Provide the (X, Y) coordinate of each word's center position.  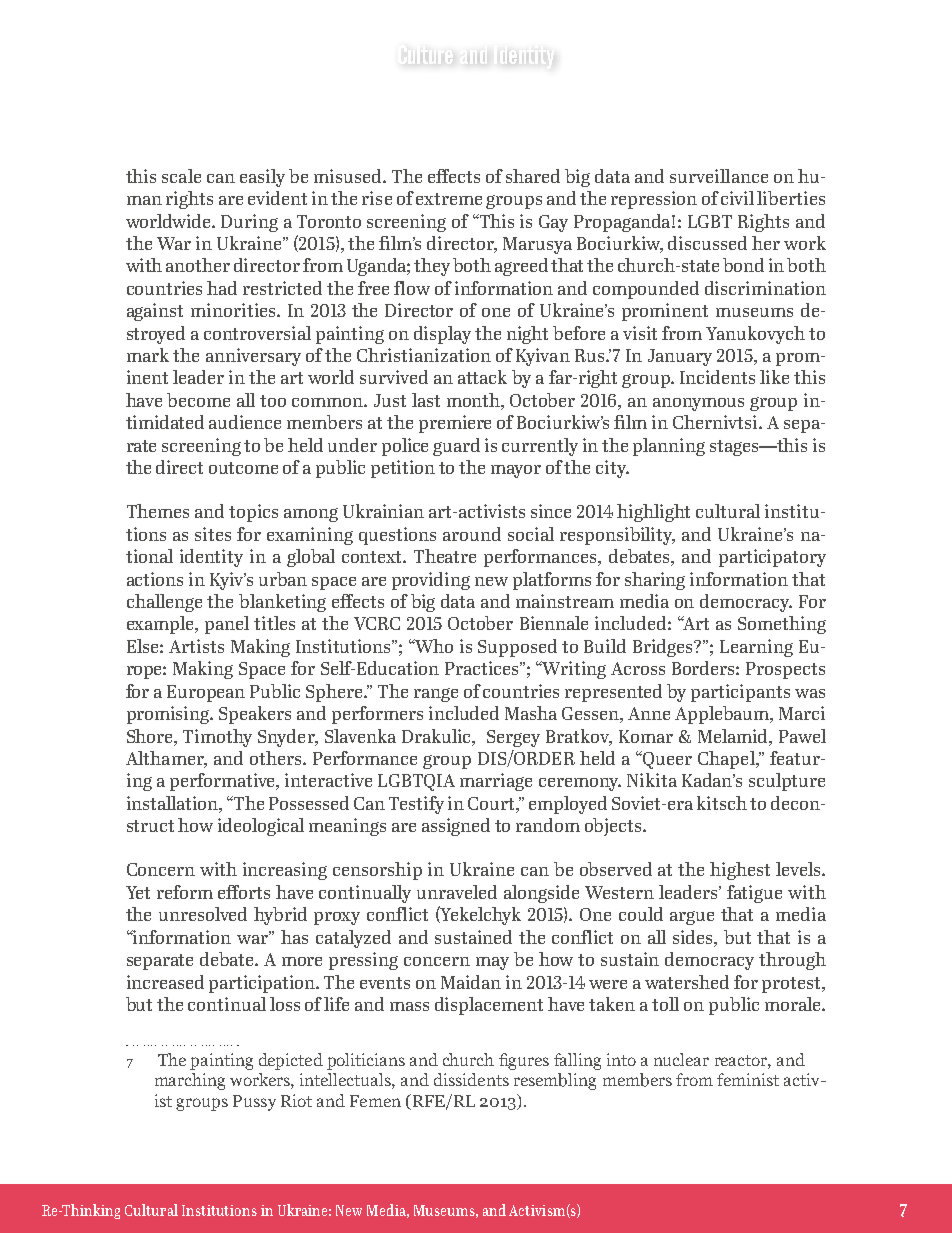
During (249, 223)
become (198, 400)
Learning (756, 648)
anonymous (698, 404)
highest (740, 871)
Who (433, 646)
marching (190, 1081)
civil (737, 198)
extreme (449, 199)
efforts (244, 892)
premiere (455, 424)
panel (227, 625)
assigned (456, 827)
